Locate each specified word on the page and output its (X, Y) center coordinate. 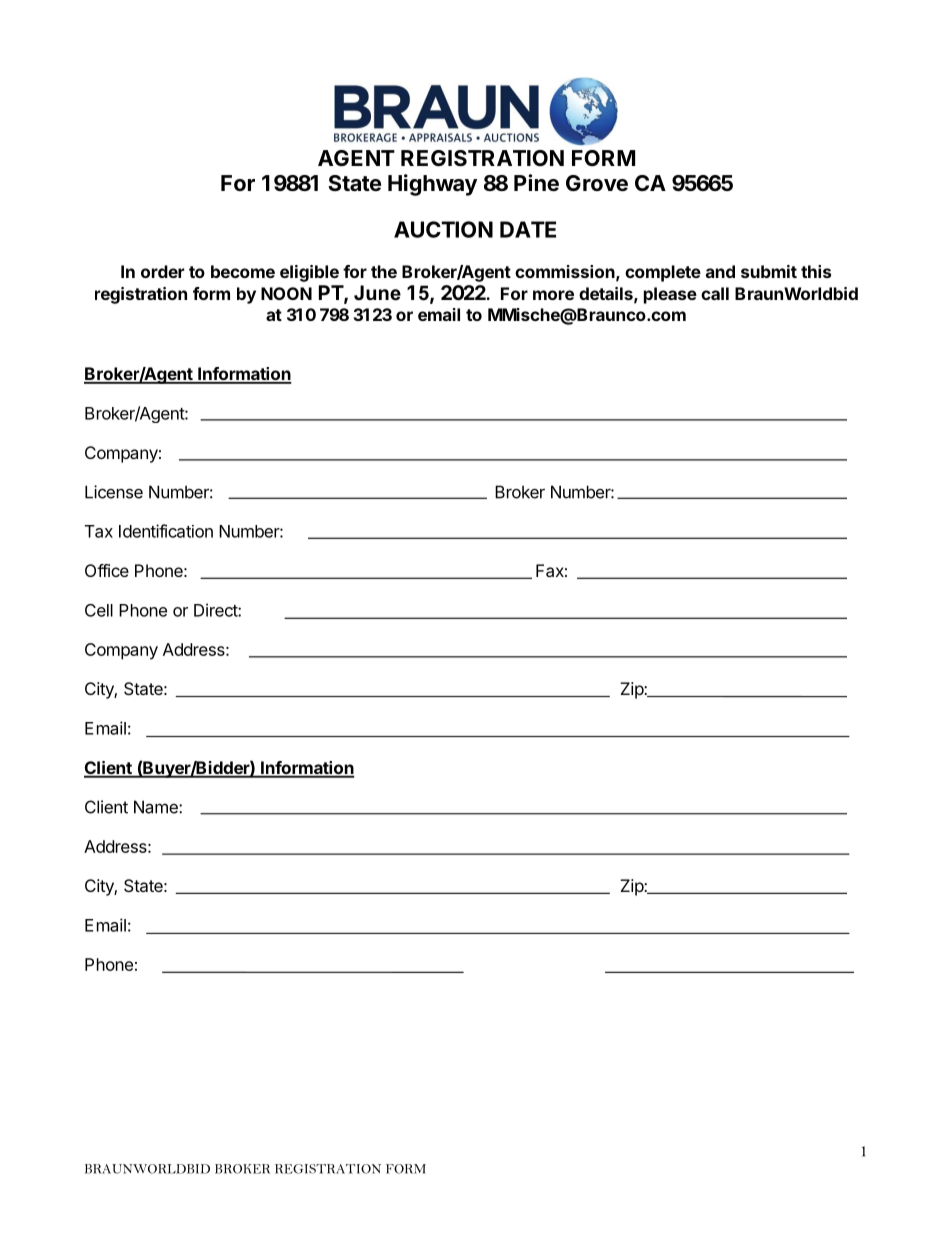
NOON (286, 293)
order (162, 271)
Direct (216, 610)
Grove (597, 183)
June (377, 293)
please (670, 295)
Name (157, 807)
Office (107, 570)
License (114, 492)
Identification (166, 531)
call (715, 293)
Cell (99, 610)
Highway (432, 185)
